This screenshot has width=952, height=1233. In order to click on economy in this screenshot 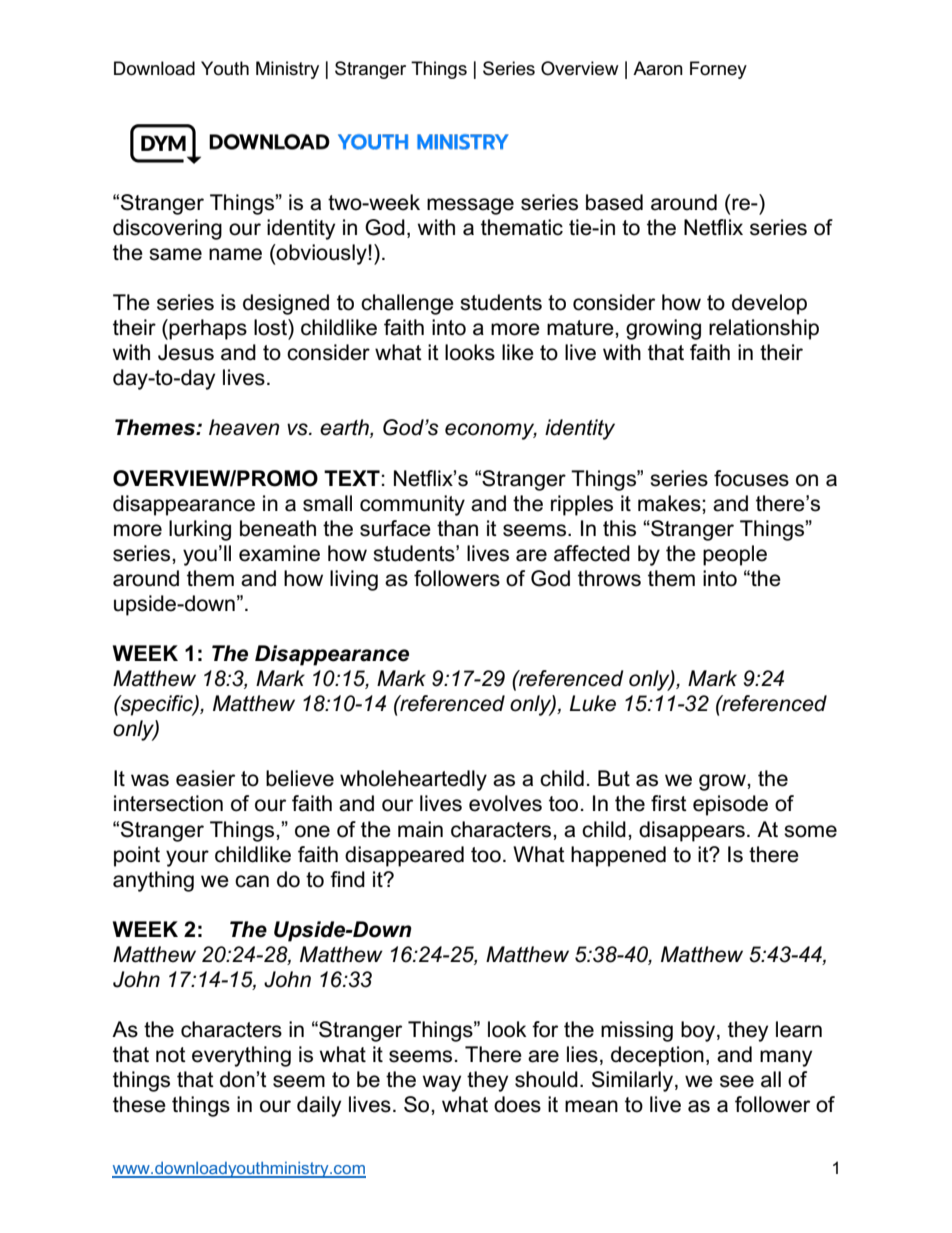, I will do `click(491, 431)`.
